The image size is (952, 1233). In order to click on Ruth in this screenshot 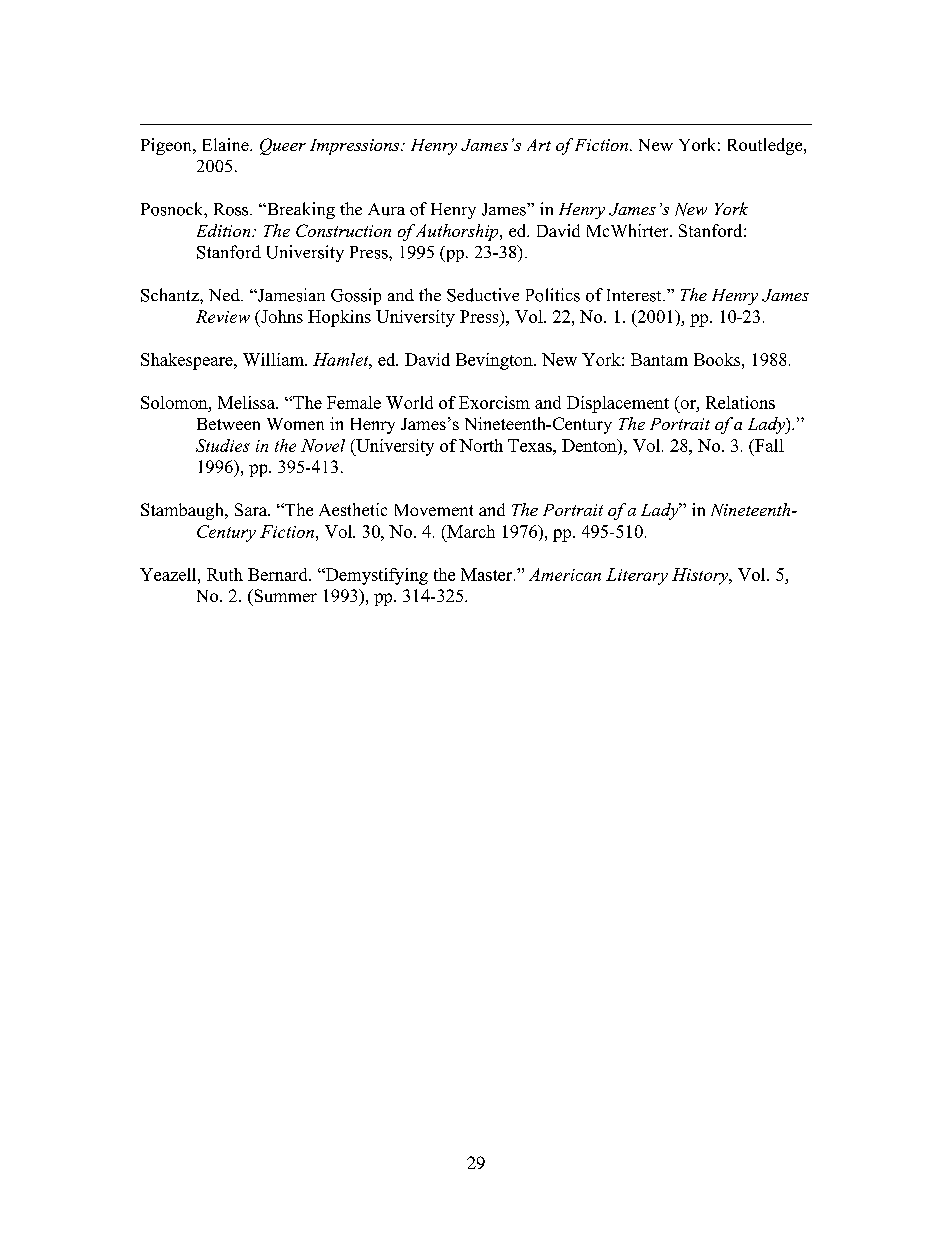, I will do `click(225, 574)`.
